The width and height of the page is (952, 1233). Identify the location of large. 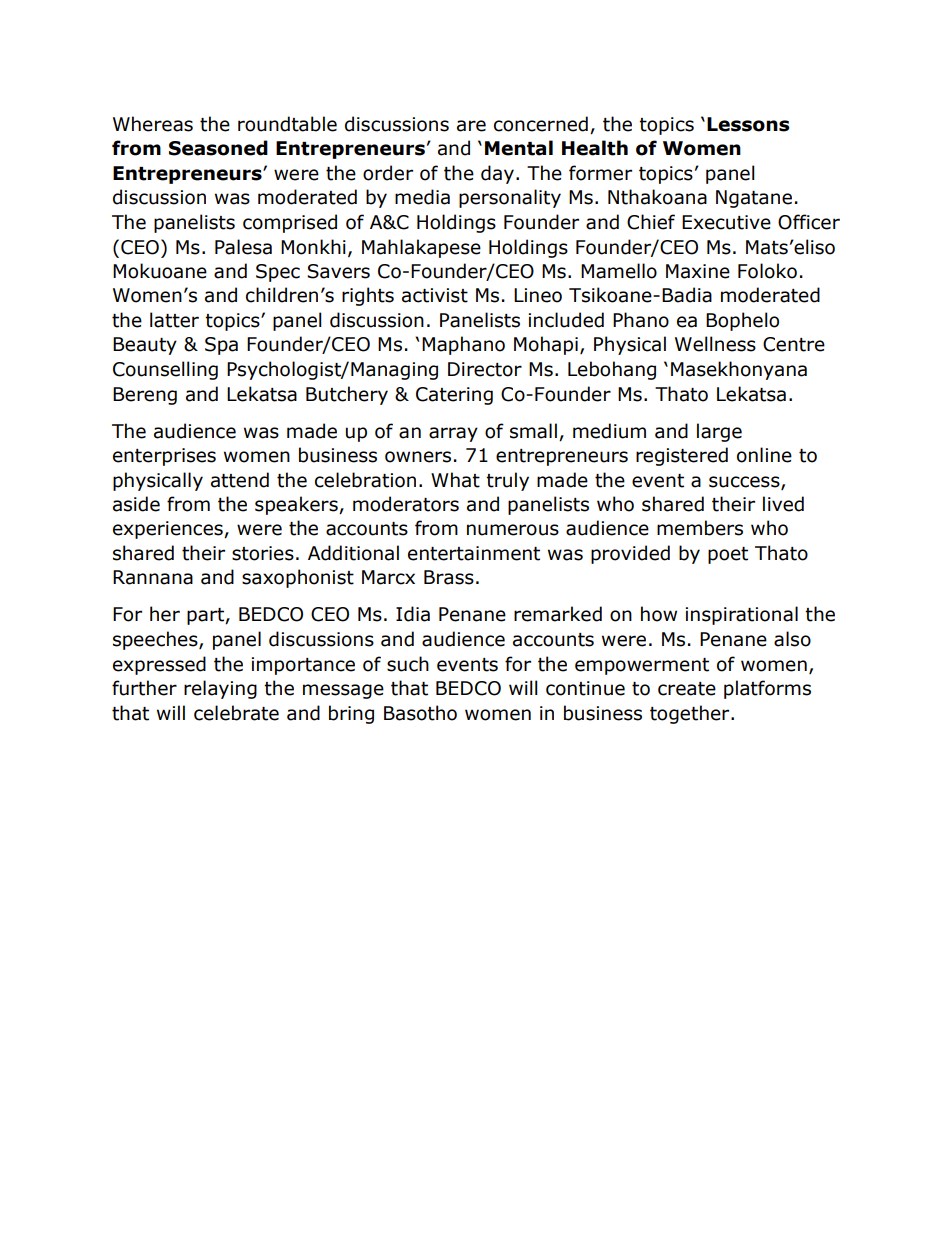
(719, 432).
